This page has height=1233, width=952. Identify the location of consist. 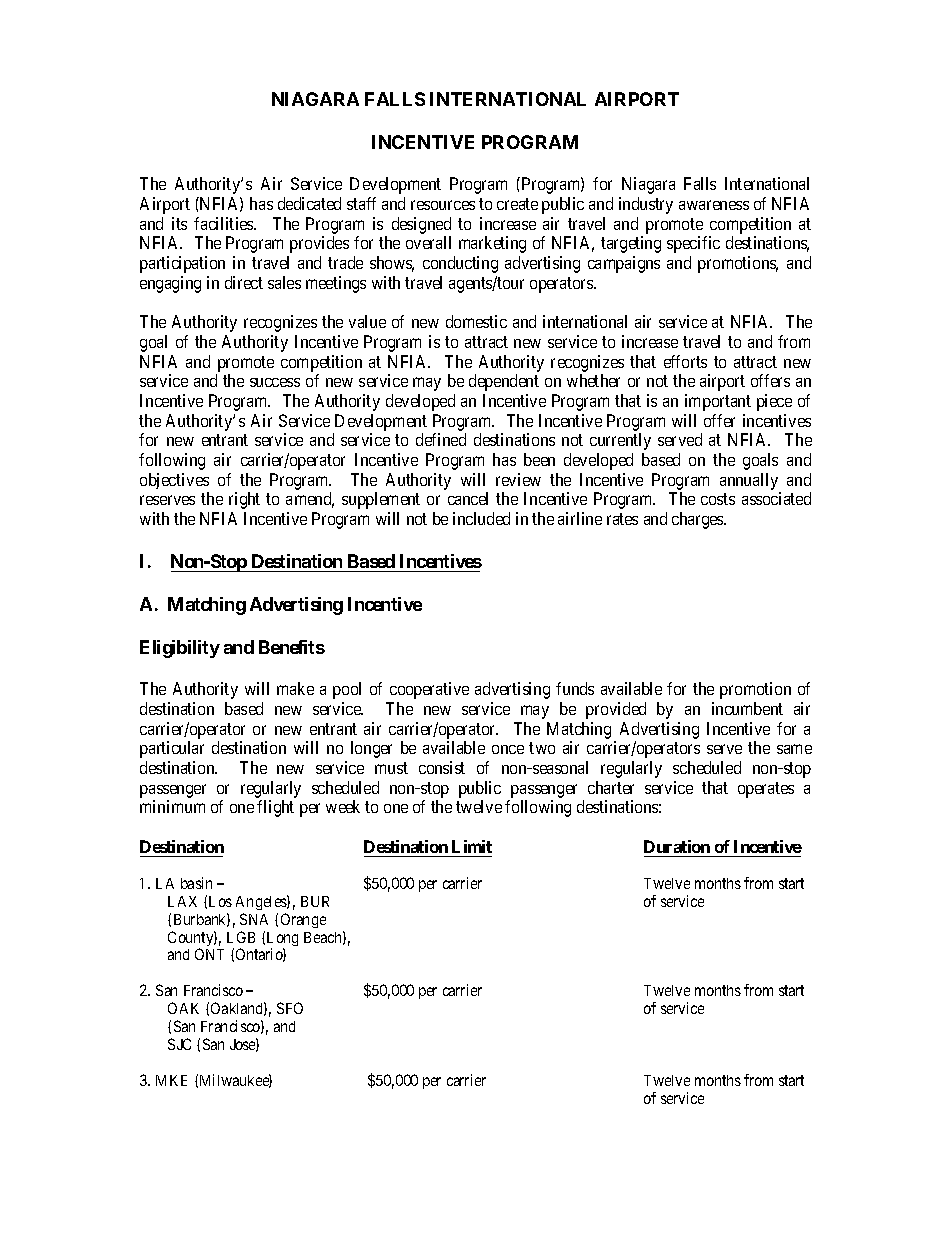
(442, 767).
